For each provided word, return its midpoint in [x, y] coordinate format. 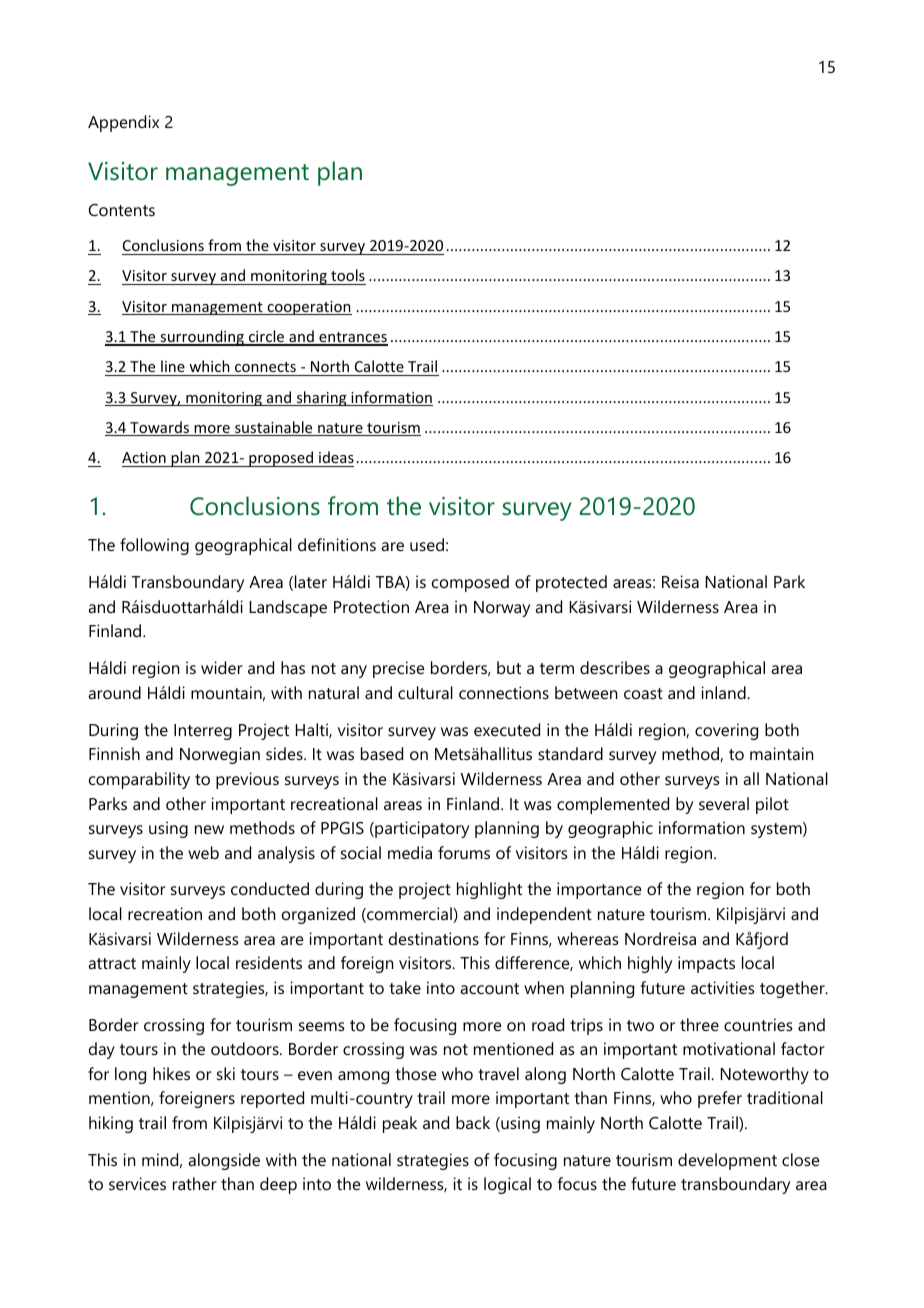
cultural [425, 692]
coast [643, 693]
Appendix [123, 123]
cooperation [308, 308]
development [727, 1161]
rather [195, 1183]
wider [222, 667]
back [473, 1122]
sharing [321, 398]
